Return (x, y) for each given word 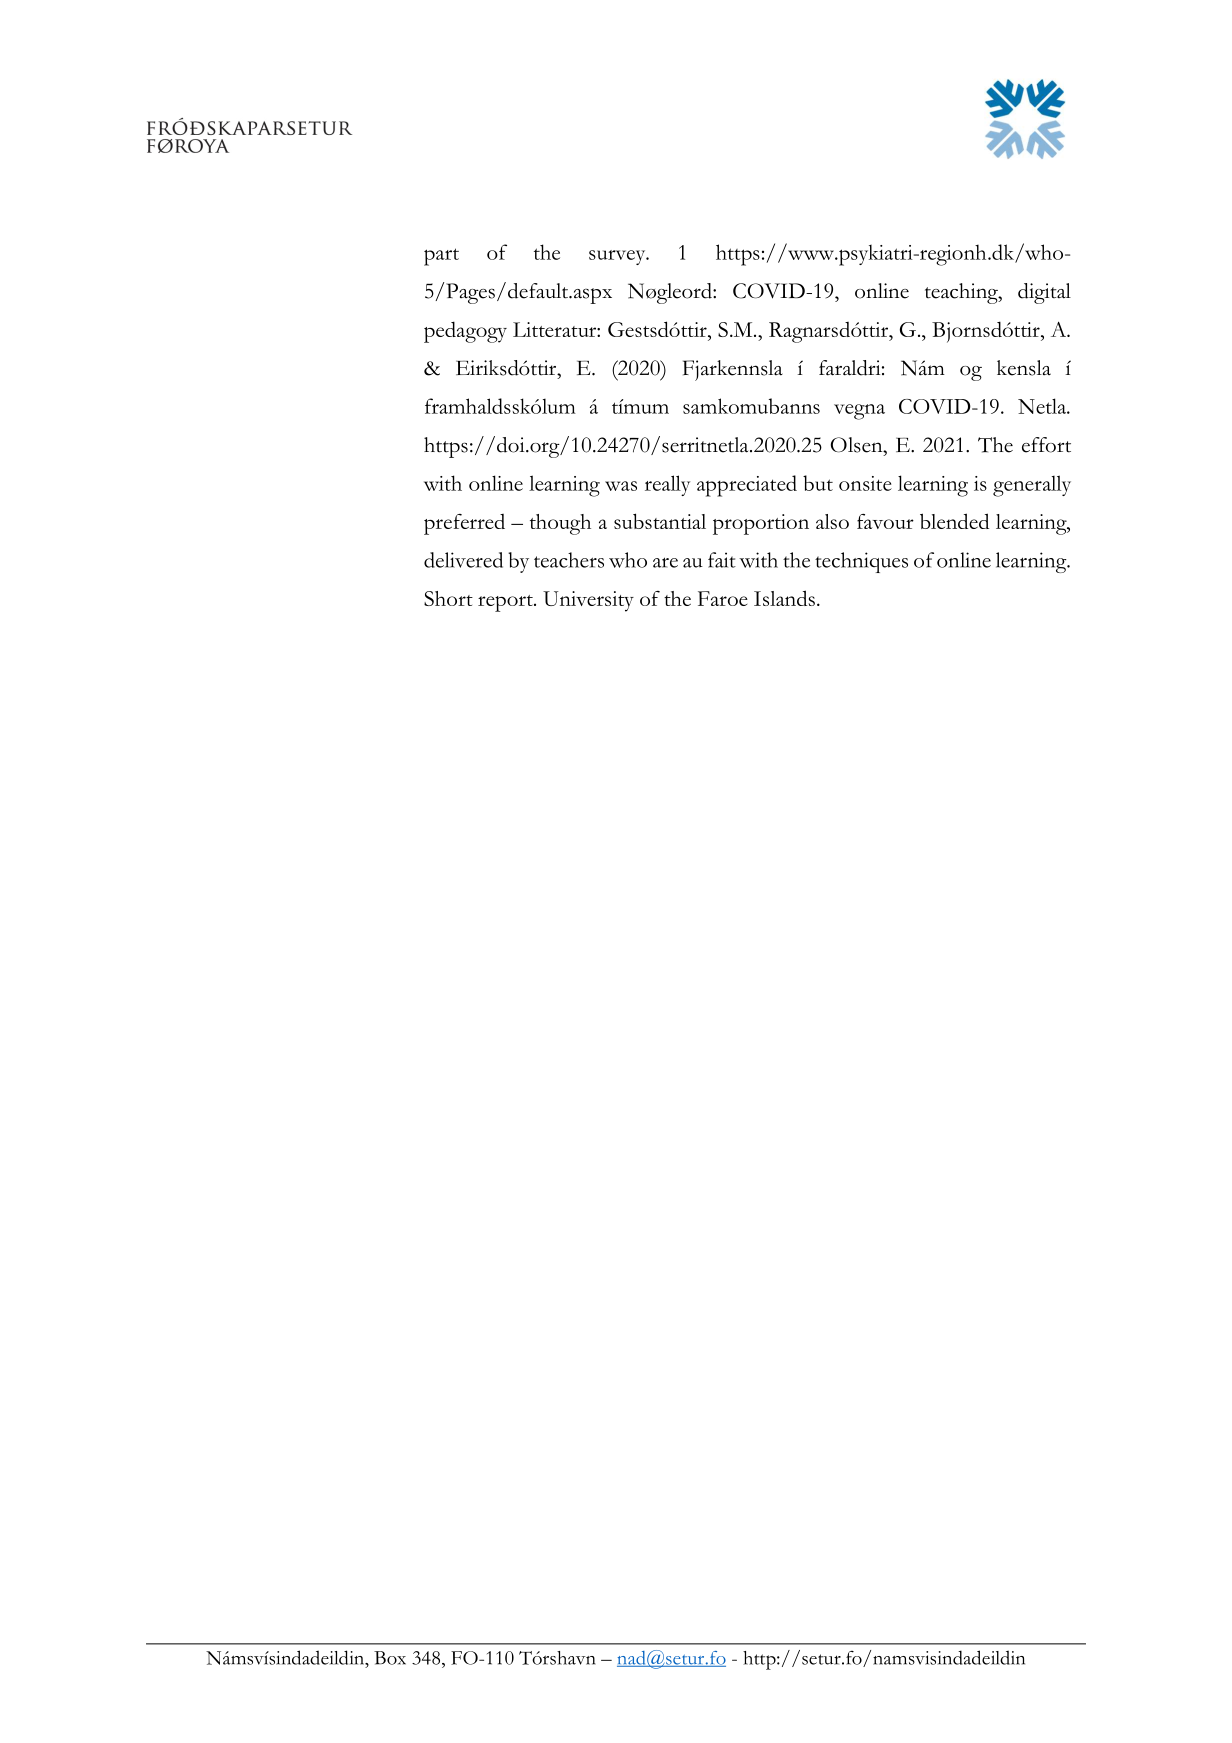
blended (954, 521)
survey (618, 257)
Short (448, 598)
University (588, 601)
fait (722, 560)
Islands (784, 598)
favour (885, 521)
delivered (463, 560)
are (665, 562)
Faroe (723, 598)
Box (390, 1658)
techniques (861, 562)
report (506, 603)
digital (1044, 293)
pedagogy (465, 332)
